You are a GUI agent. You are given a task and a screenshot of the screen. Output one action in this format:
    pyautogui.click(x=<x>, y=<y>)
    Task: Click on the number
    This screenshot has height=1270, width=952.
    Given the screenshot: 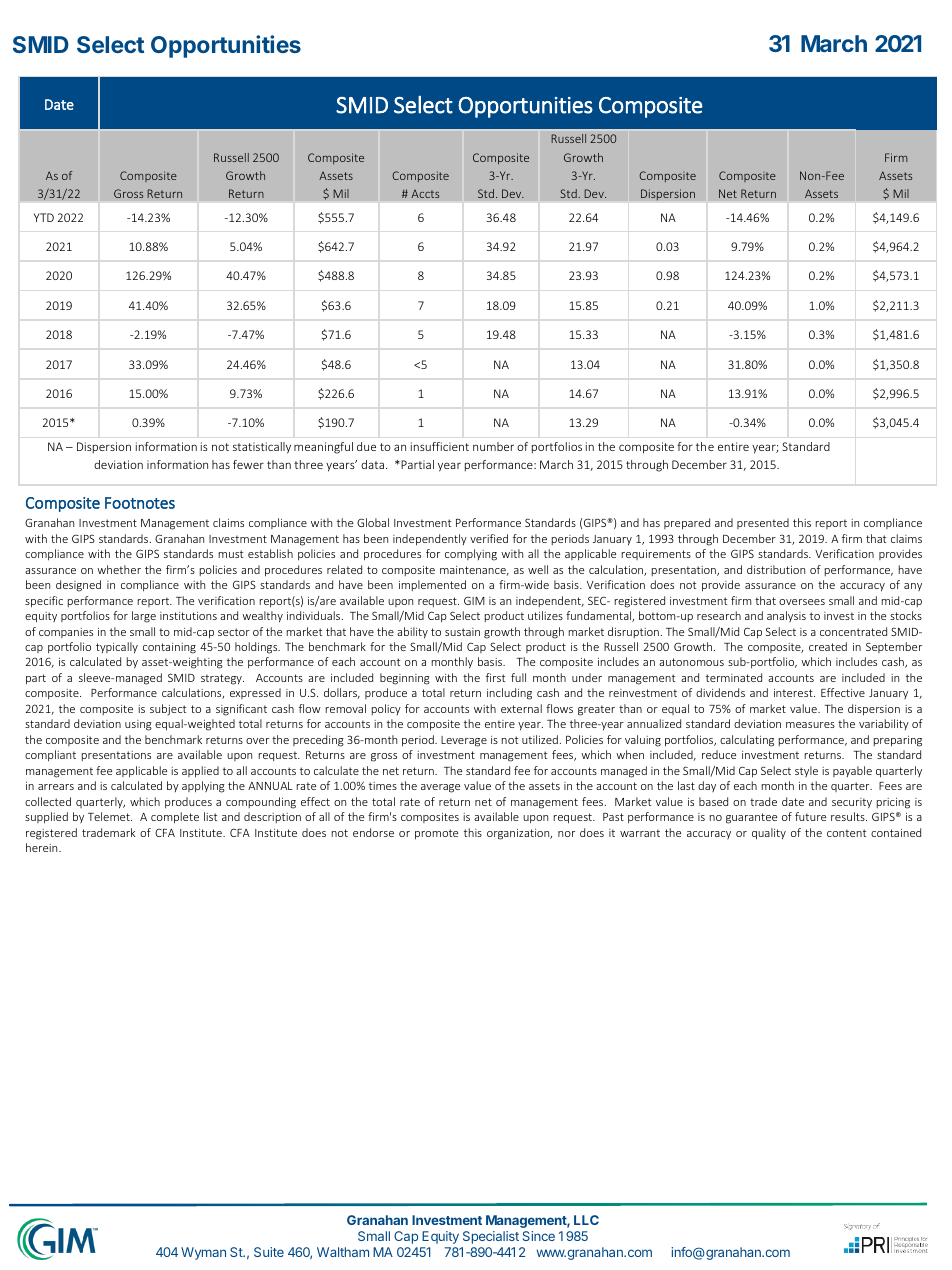 What is the action you would take?
    pyautogui.click(x=493, y=446)
